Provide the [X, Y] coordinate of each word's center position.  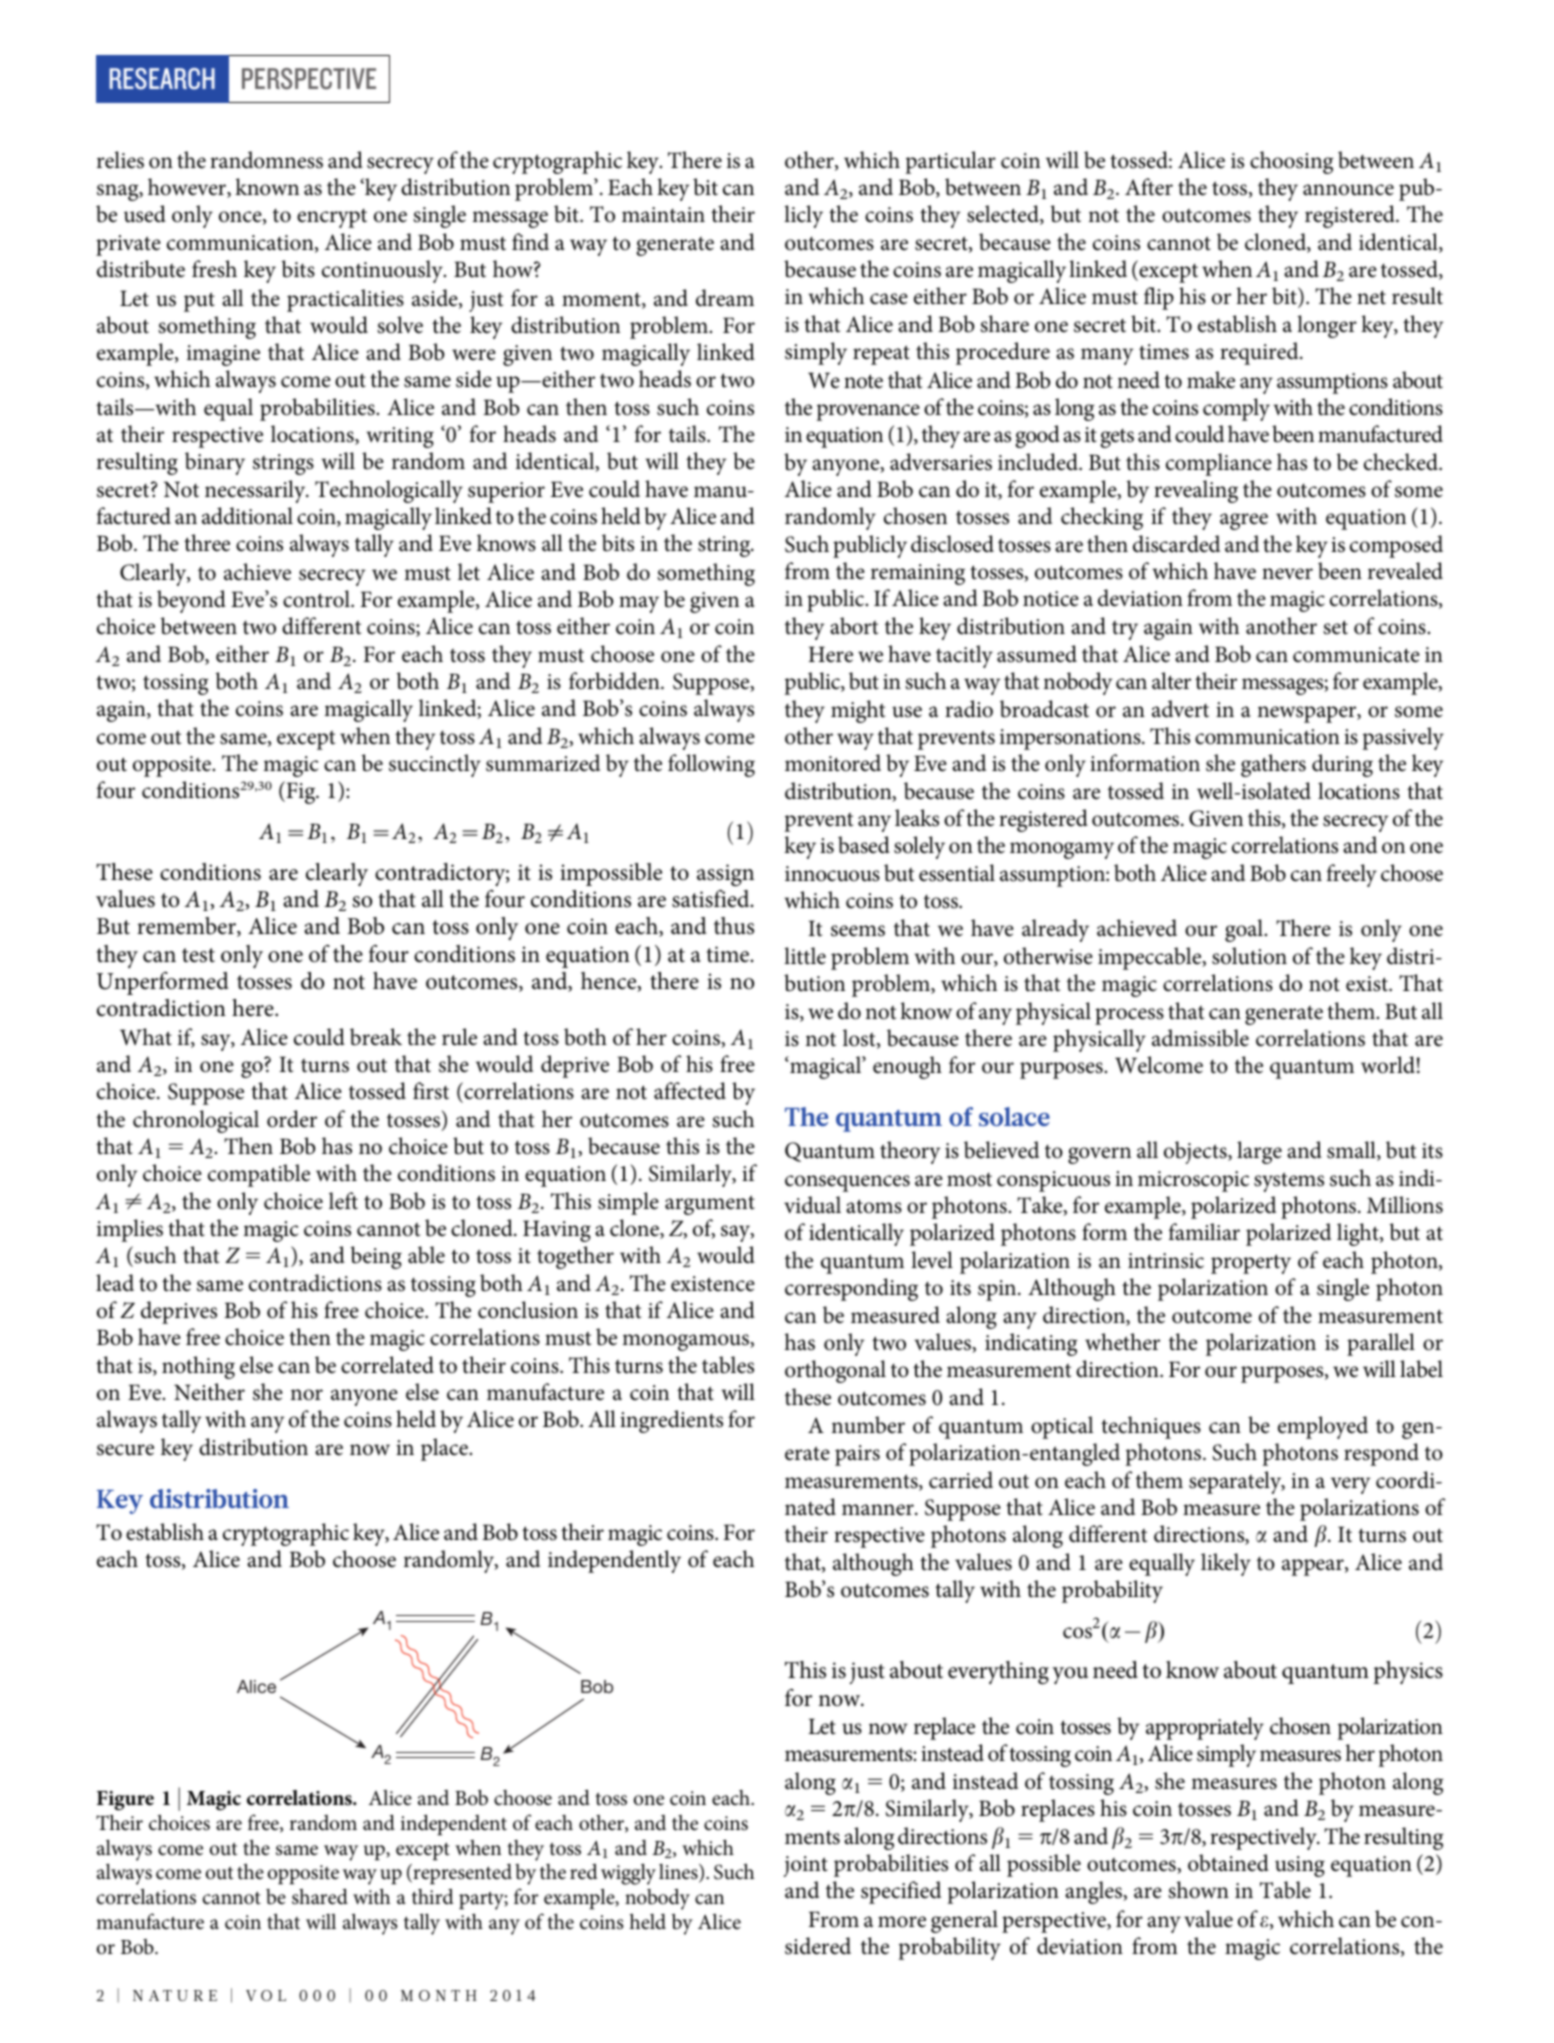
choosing [1291, 162]
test [198, 955]
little [805, 956]
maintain [663, 215]
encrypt [332, 218]
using [1300, 1866]
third [433, 1896]
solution [1249, 956]
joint [806, 1866]
